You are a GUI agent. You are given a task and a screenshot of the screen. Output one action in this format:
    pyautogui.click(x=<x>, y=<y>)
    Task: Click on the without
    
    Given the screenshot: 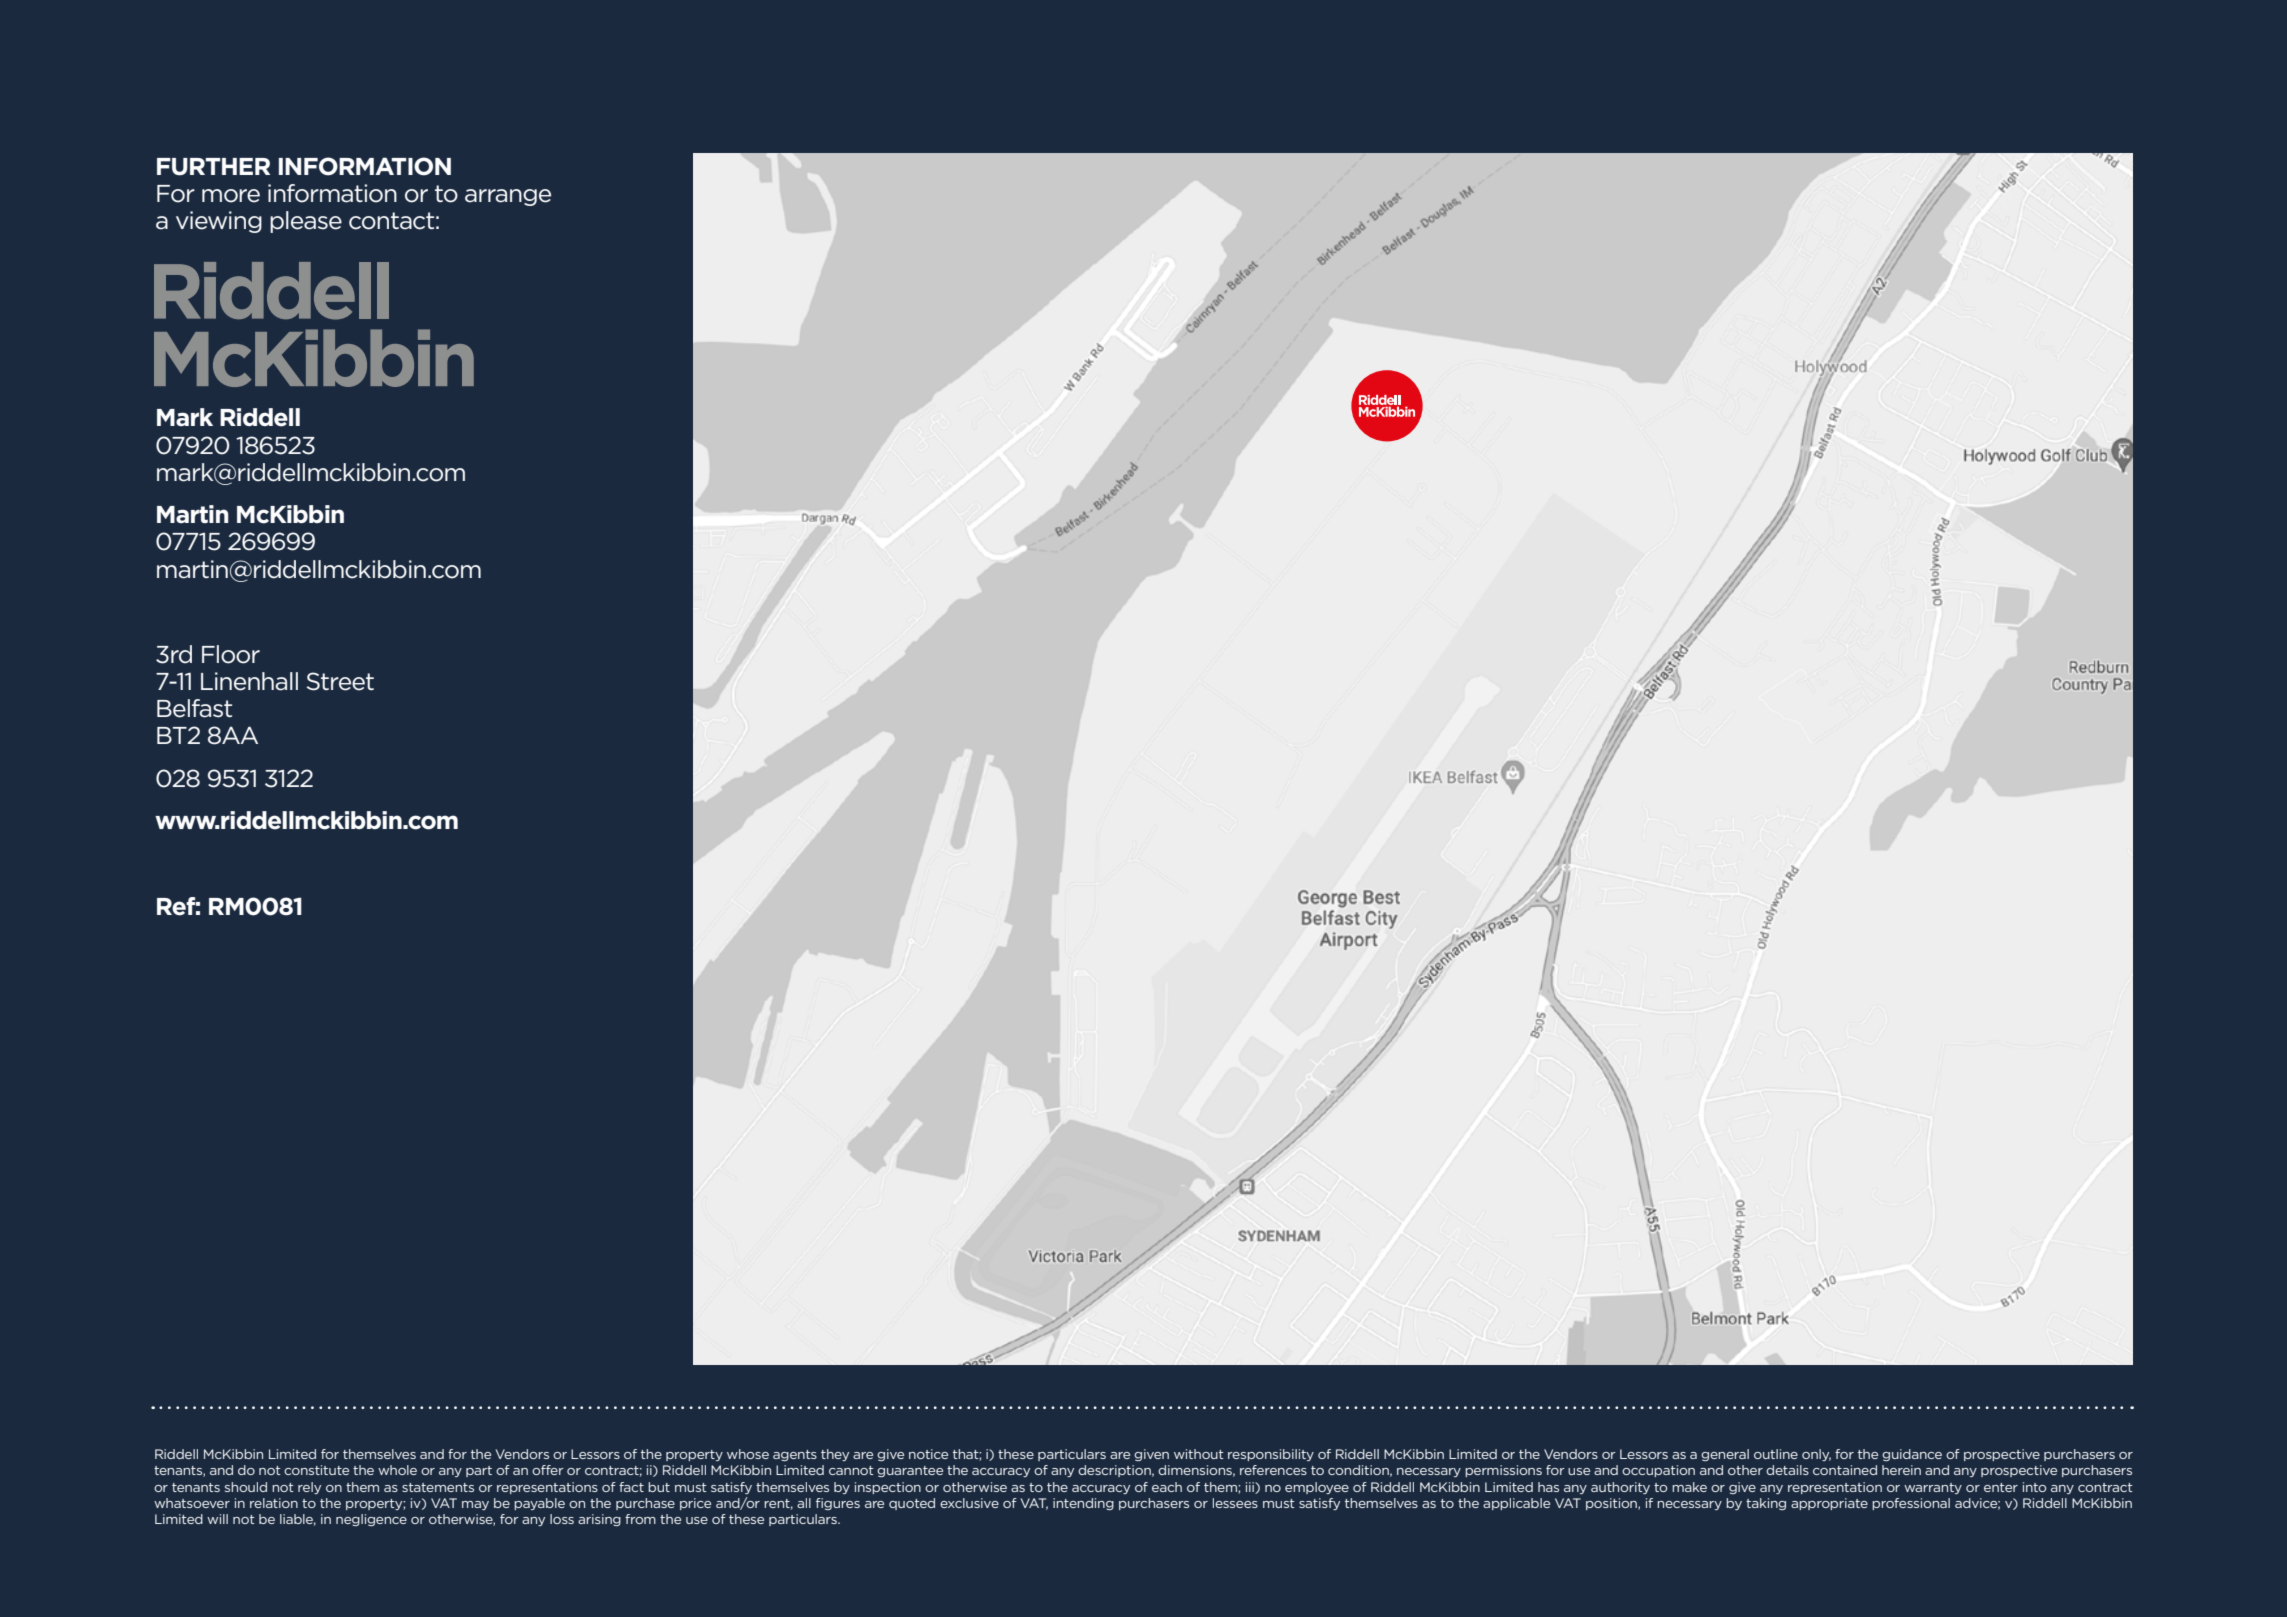 What is the action you would take?
    pyautogui.click(x=1199, y=1454)
